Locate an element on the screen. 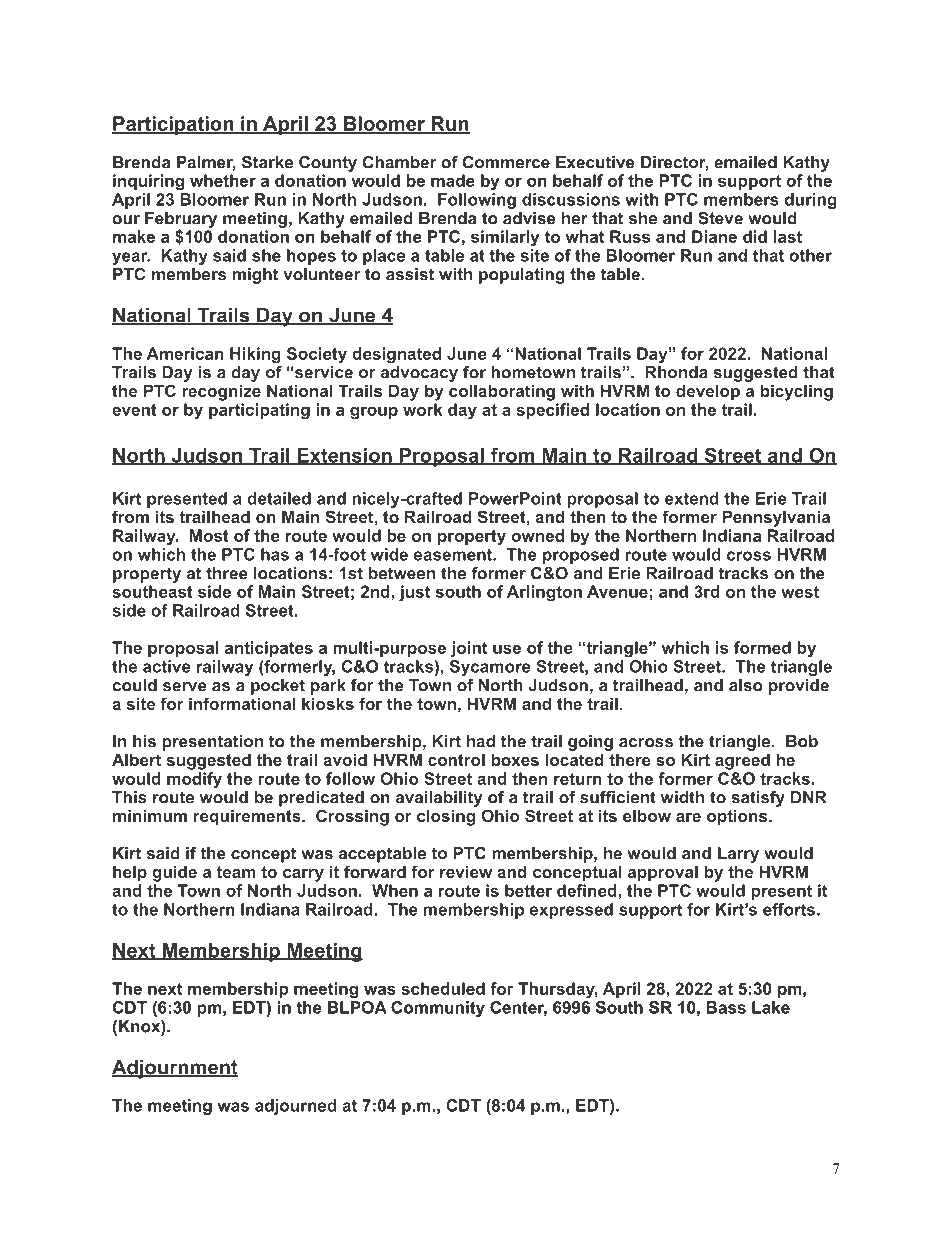 This screenshot has width=952, height=1233. recognize is located at coordinates (221, 392).
